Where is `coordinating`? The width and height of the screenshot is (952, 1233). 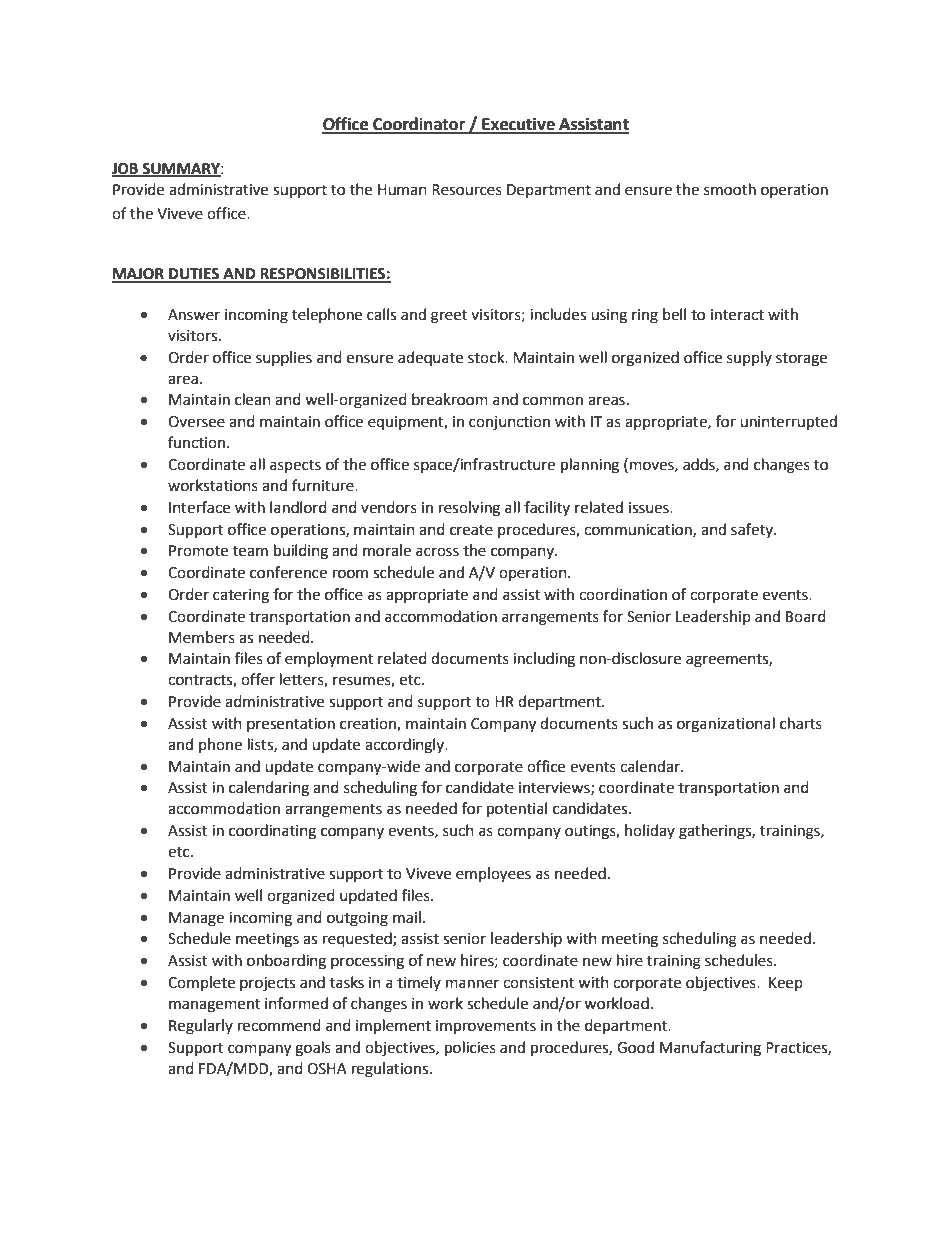 coordinating is located at coordinates (272, 832).
